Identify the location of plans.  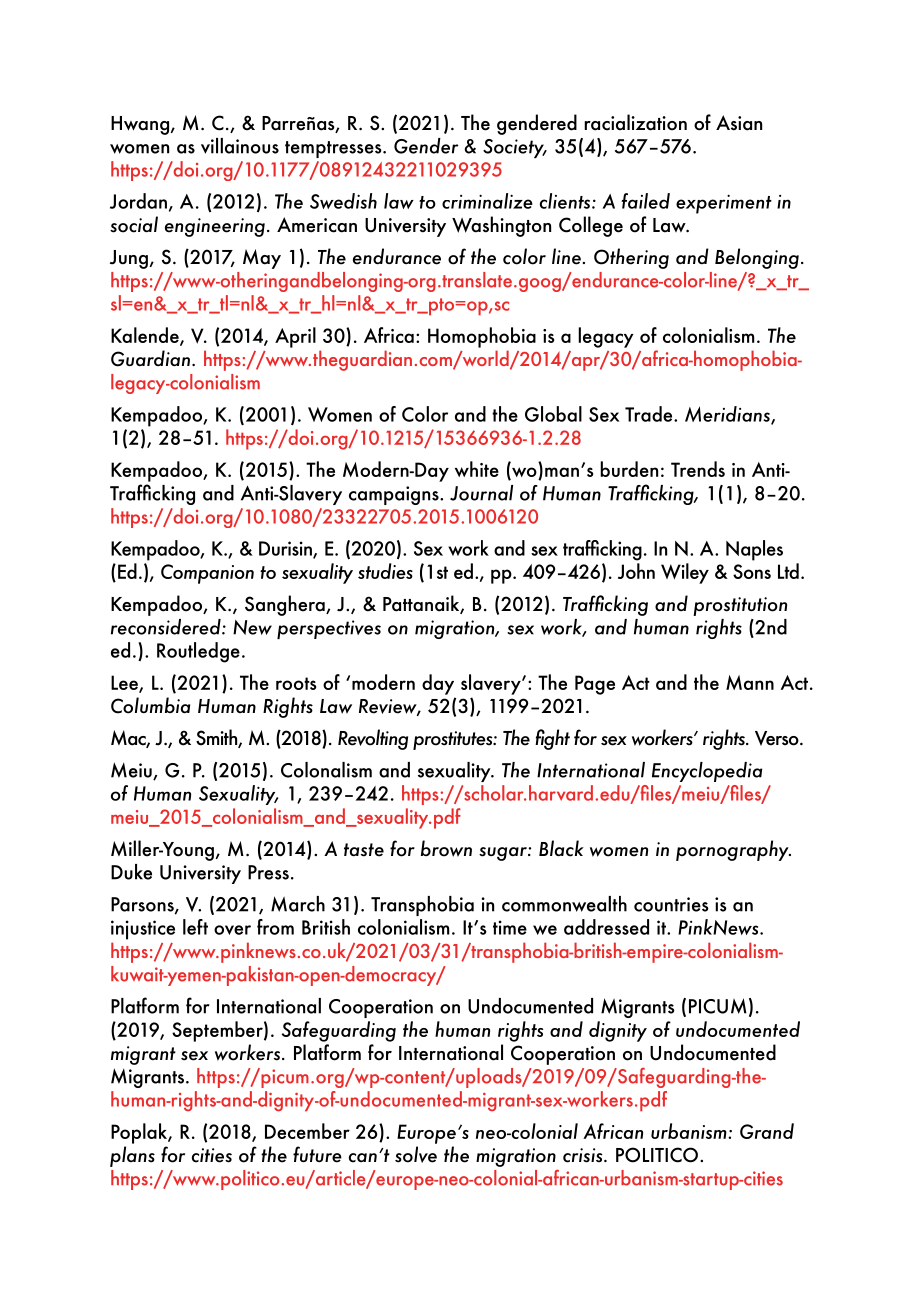
(132, 1156).
